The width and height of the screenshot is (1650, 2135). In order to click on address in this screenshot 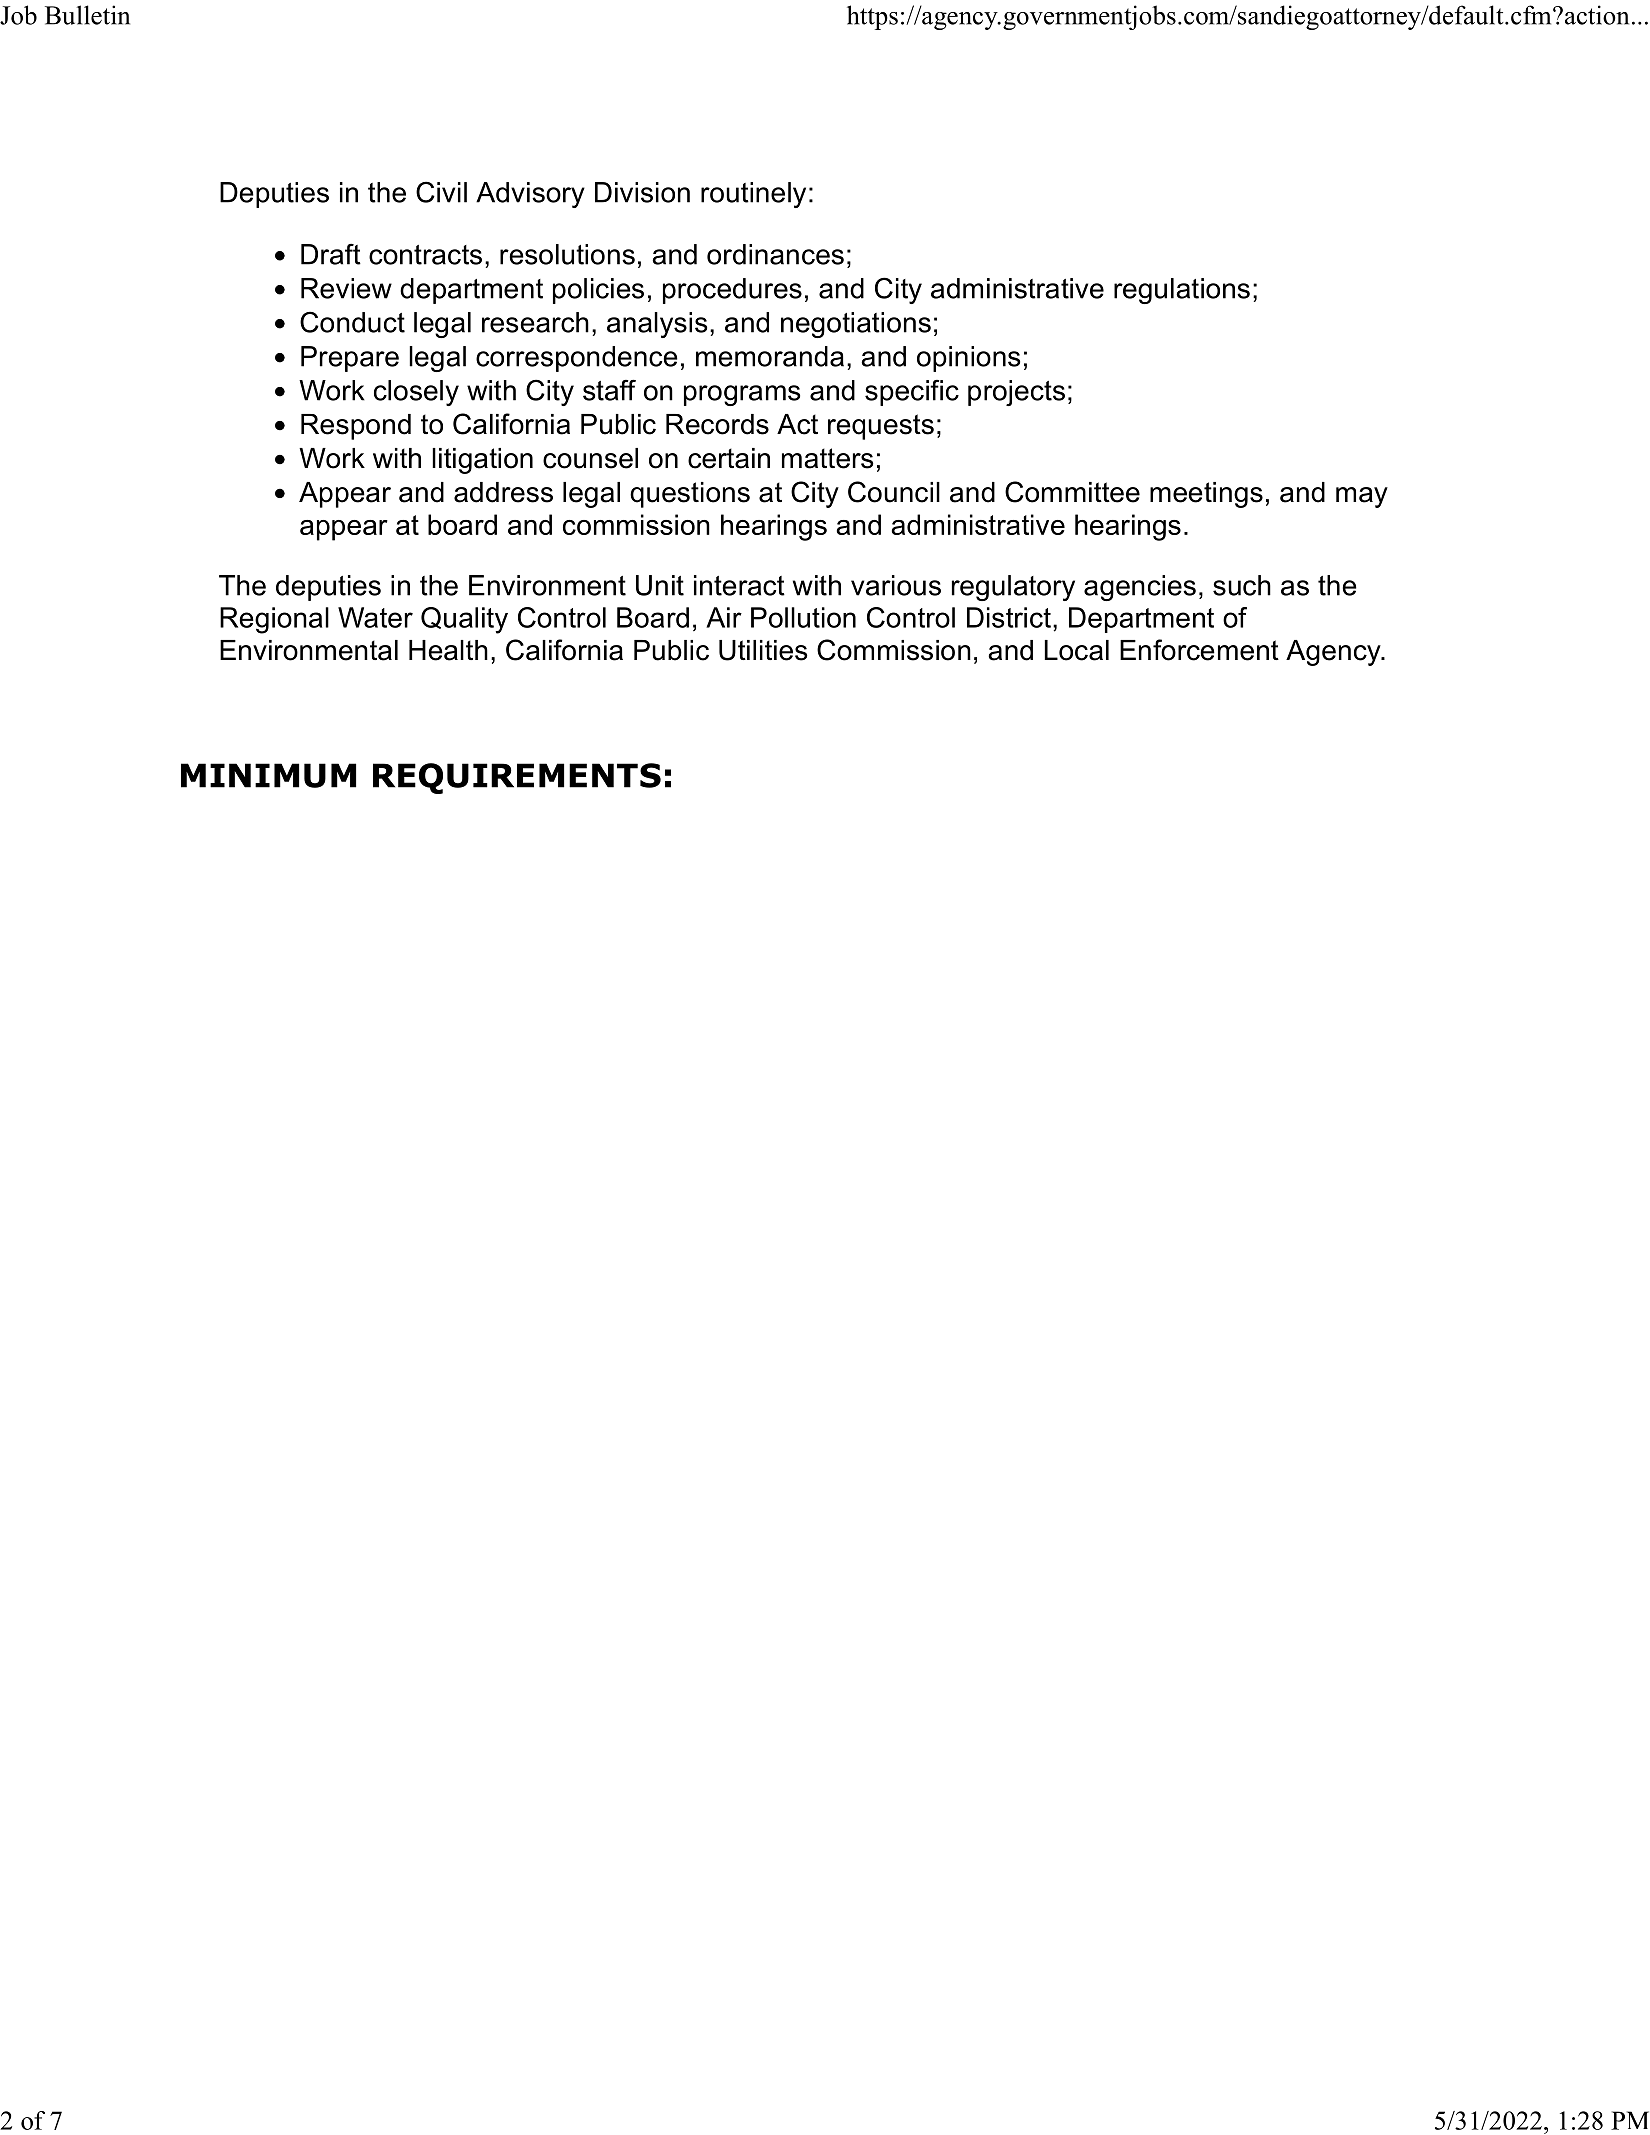, I will do `click(503, 492)`.
